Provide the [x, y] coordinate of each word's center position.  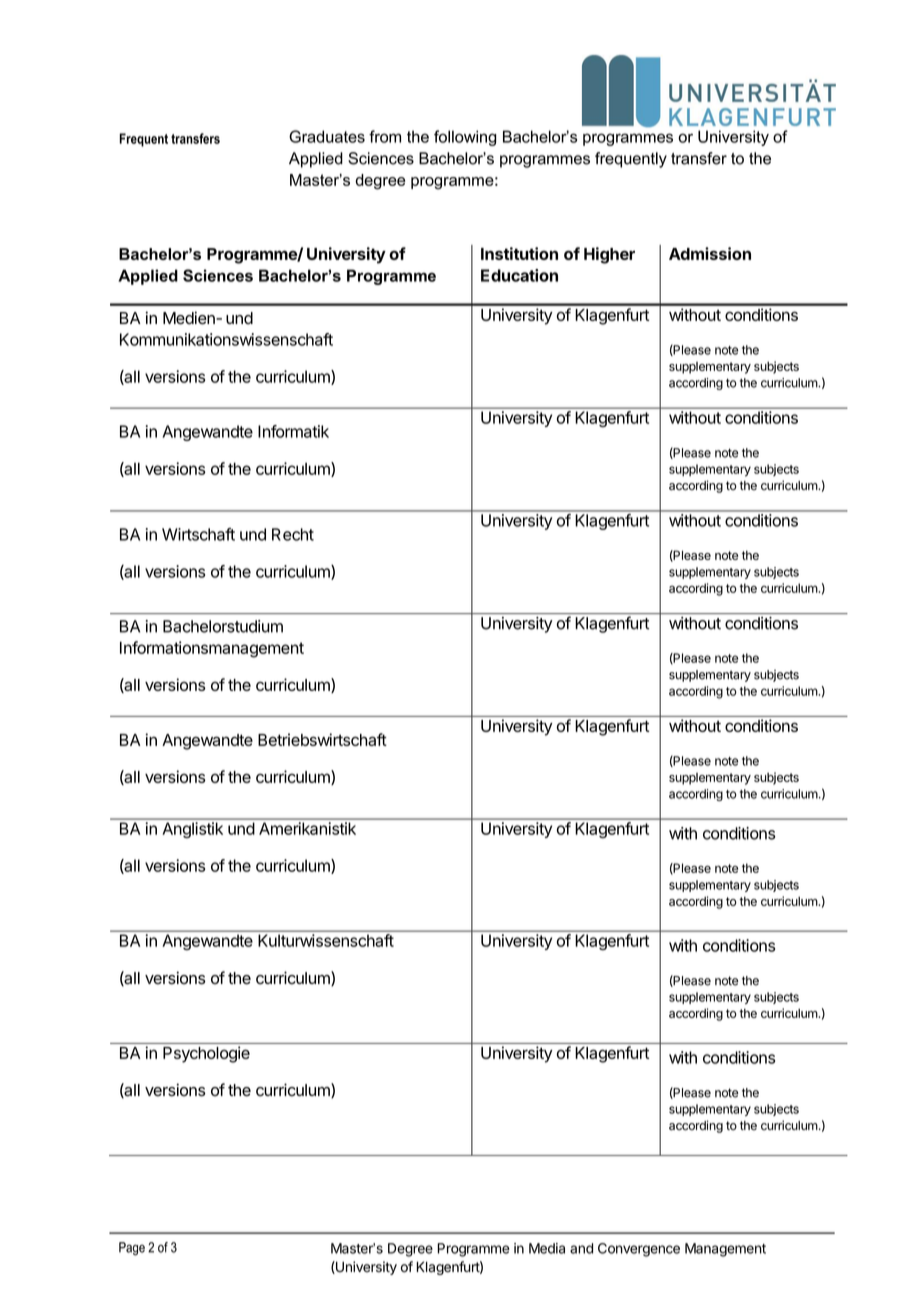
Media [547, 1248]
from [385, 136]
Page [132, 1249]
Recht [293, 534]
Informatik [293, 431]
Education [519, 275]
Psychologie [206, 1054]
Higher [609, 255]
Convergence [639, 1250]
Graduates [327, 136]
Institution [519, 253]
